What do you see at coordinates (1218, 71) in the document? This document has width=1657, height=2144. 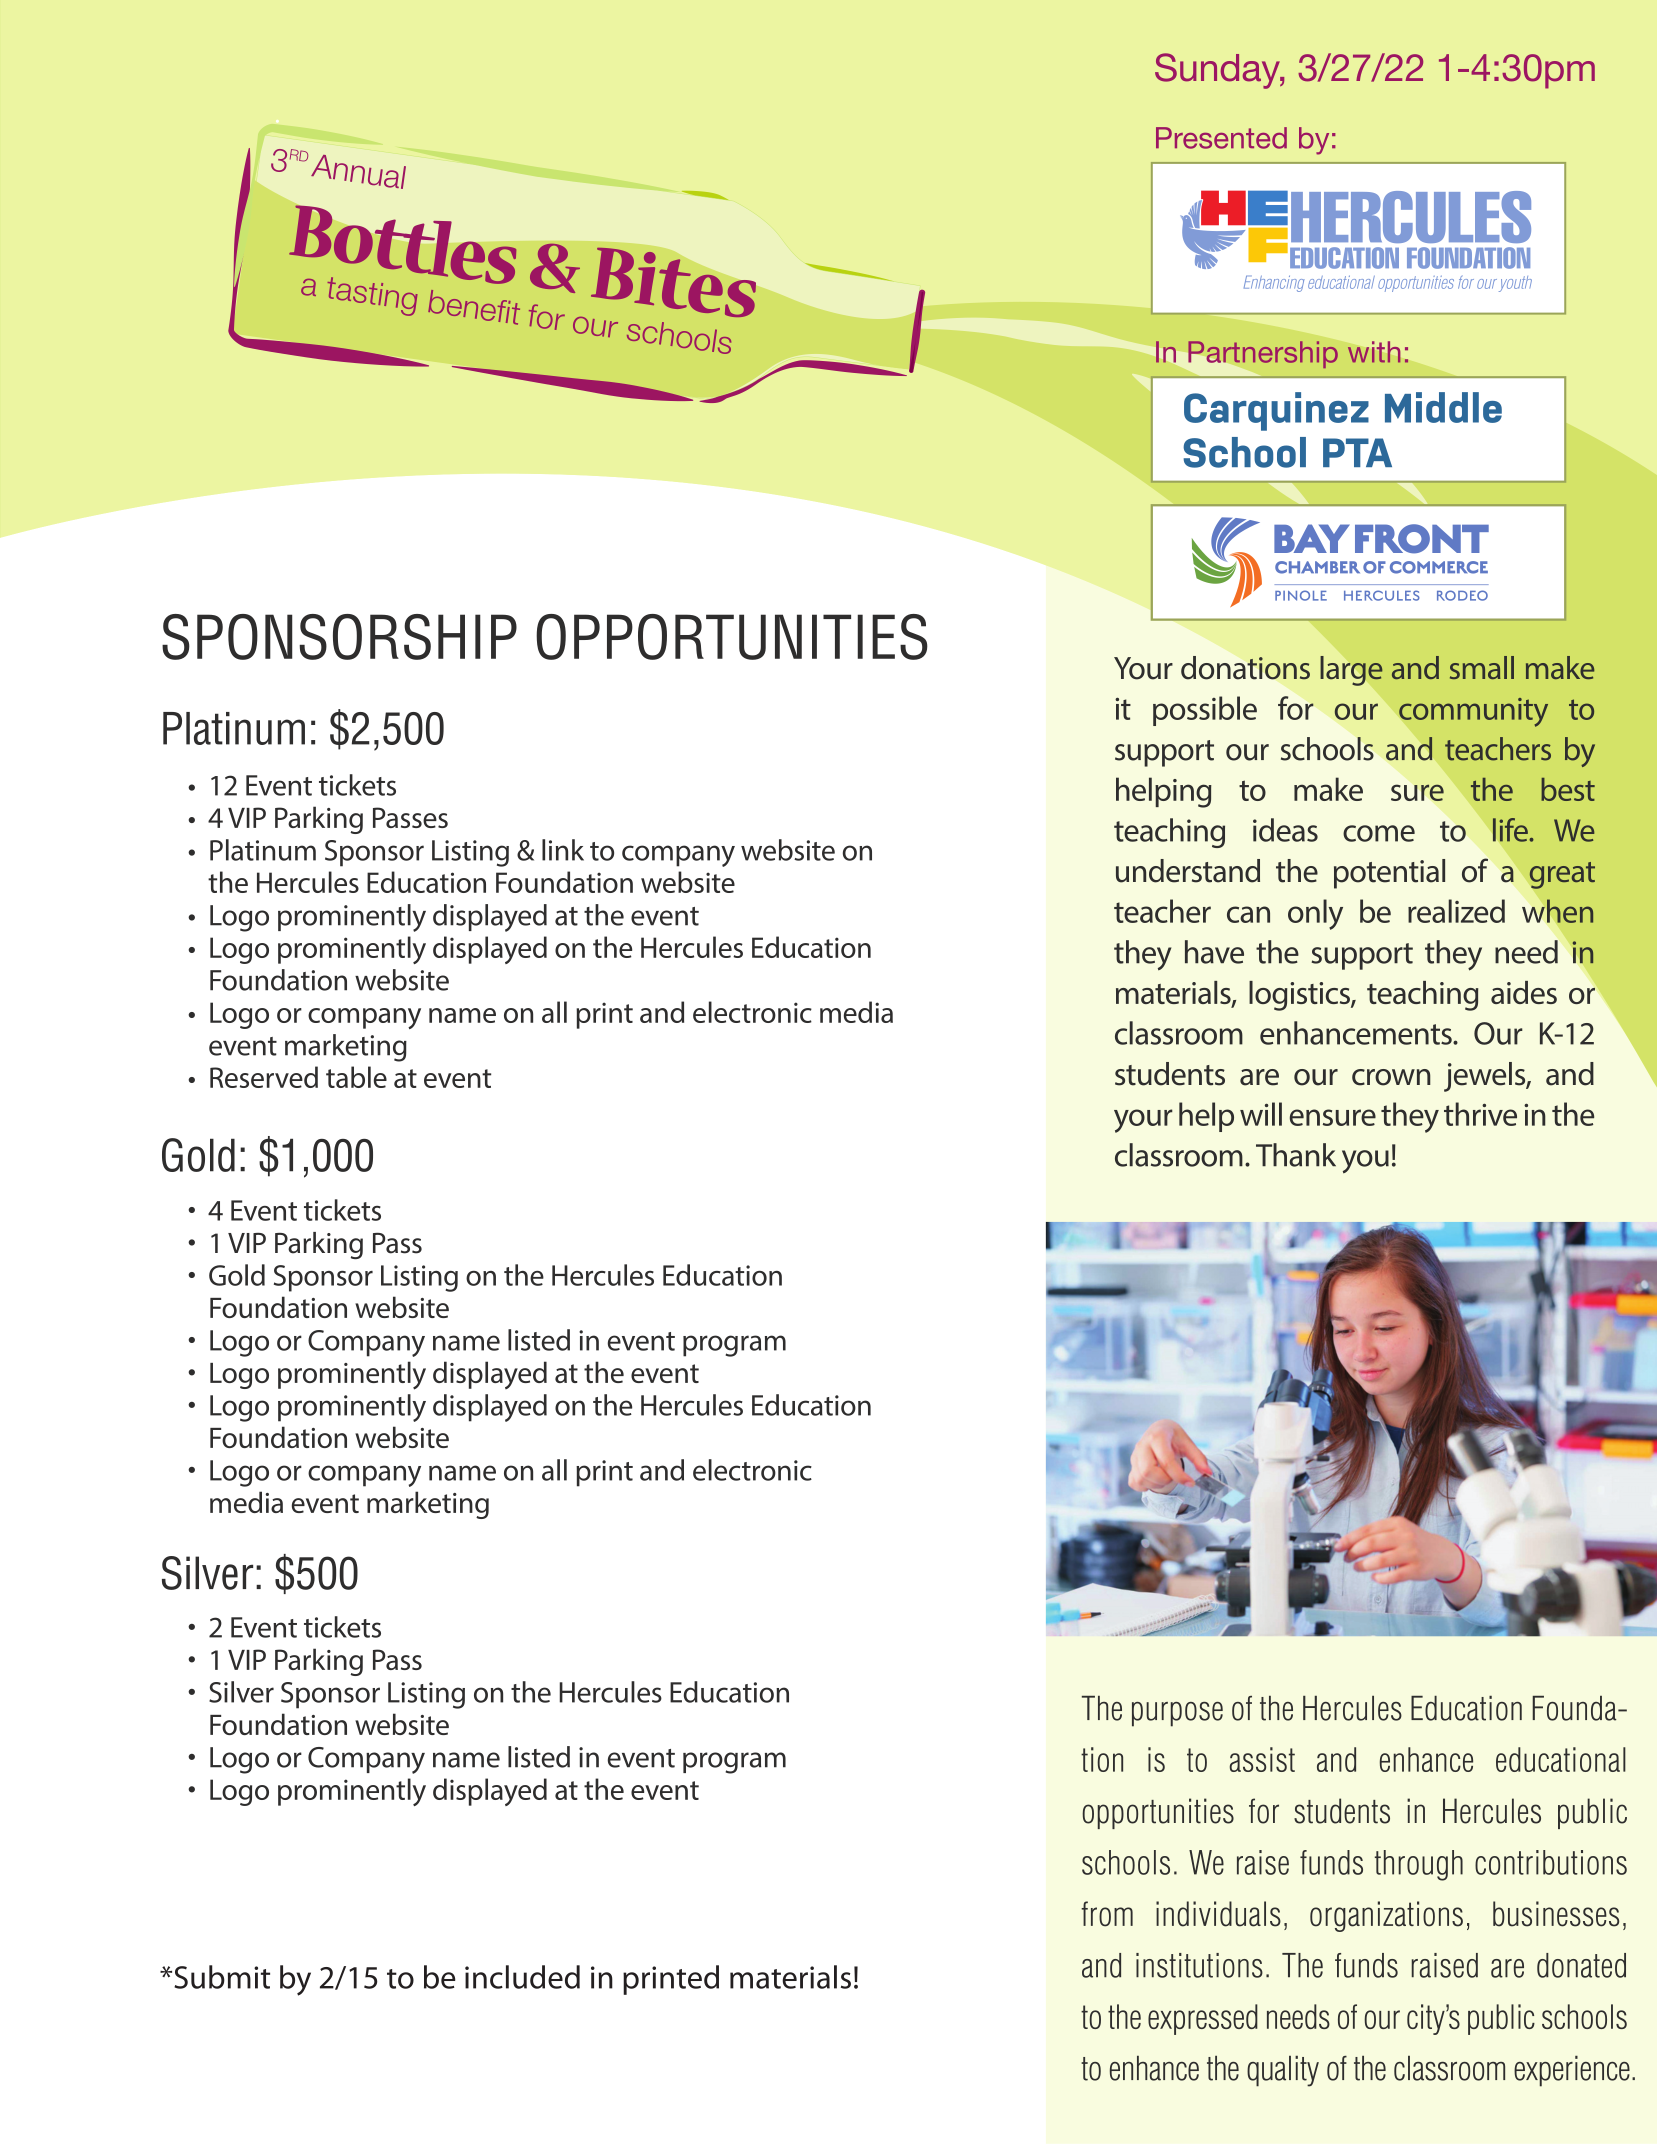 I see `Sunday` at bounding box center [1218, 71].
